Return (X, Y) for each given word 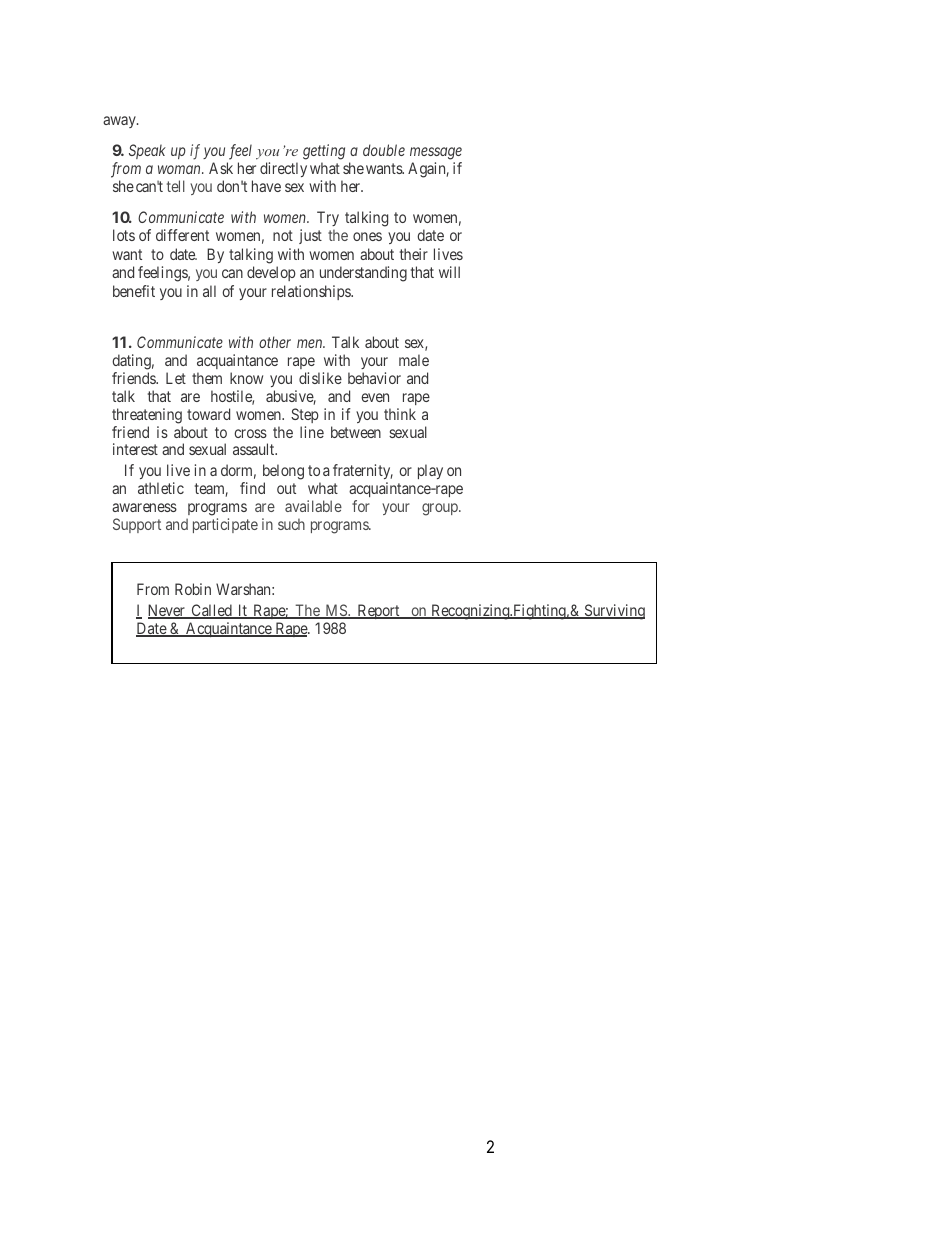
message (436, 153)
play (430, 471)
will (449, 272)
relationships (312, 292)
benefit (134, 291)
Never (167, 611)
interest (135, 449)
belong (283, 473)
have (266, 186)
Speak (147, 151)
